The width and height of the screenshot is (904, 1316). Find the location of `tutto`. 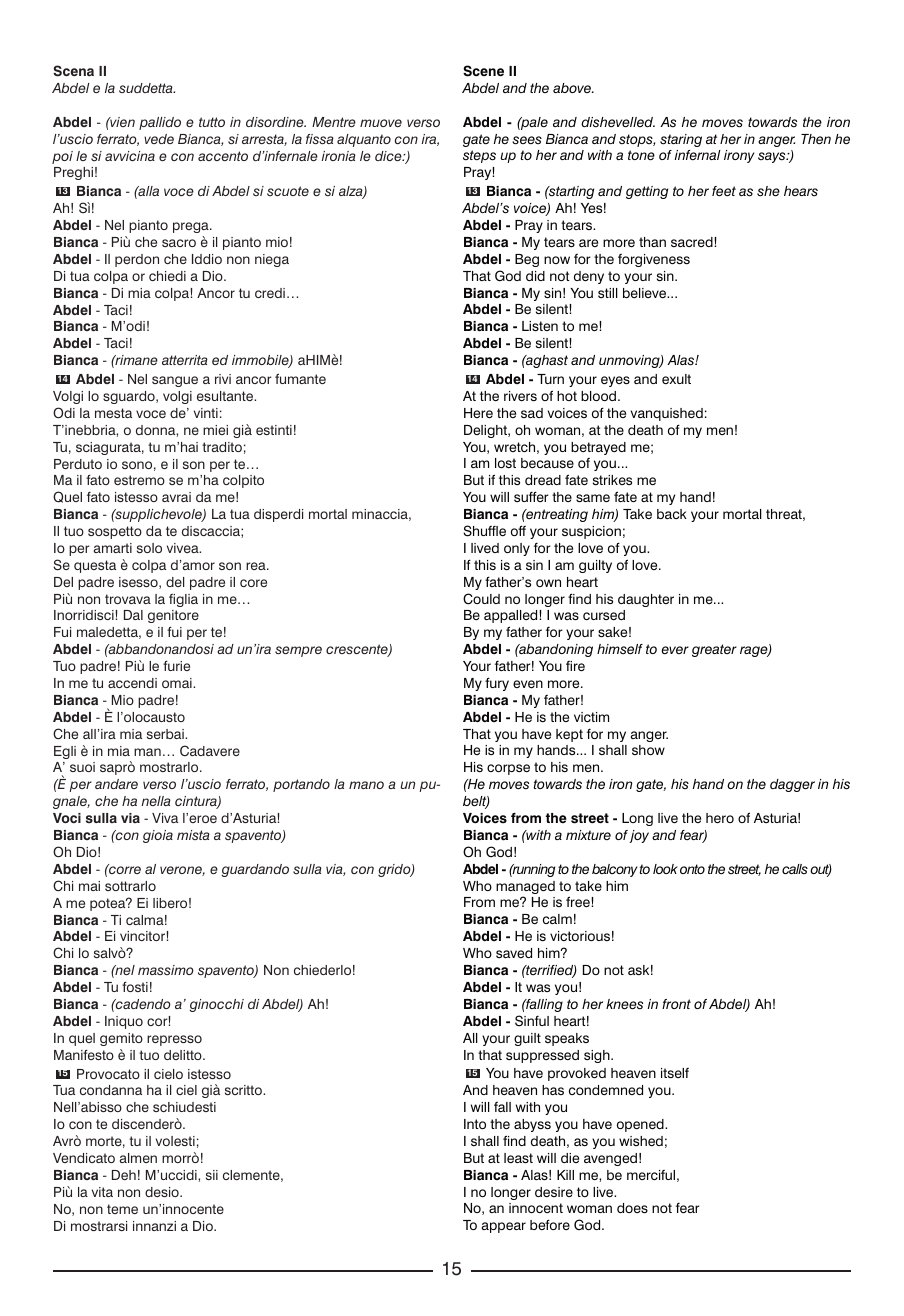

tutto is located at coordinates (212, 122).
